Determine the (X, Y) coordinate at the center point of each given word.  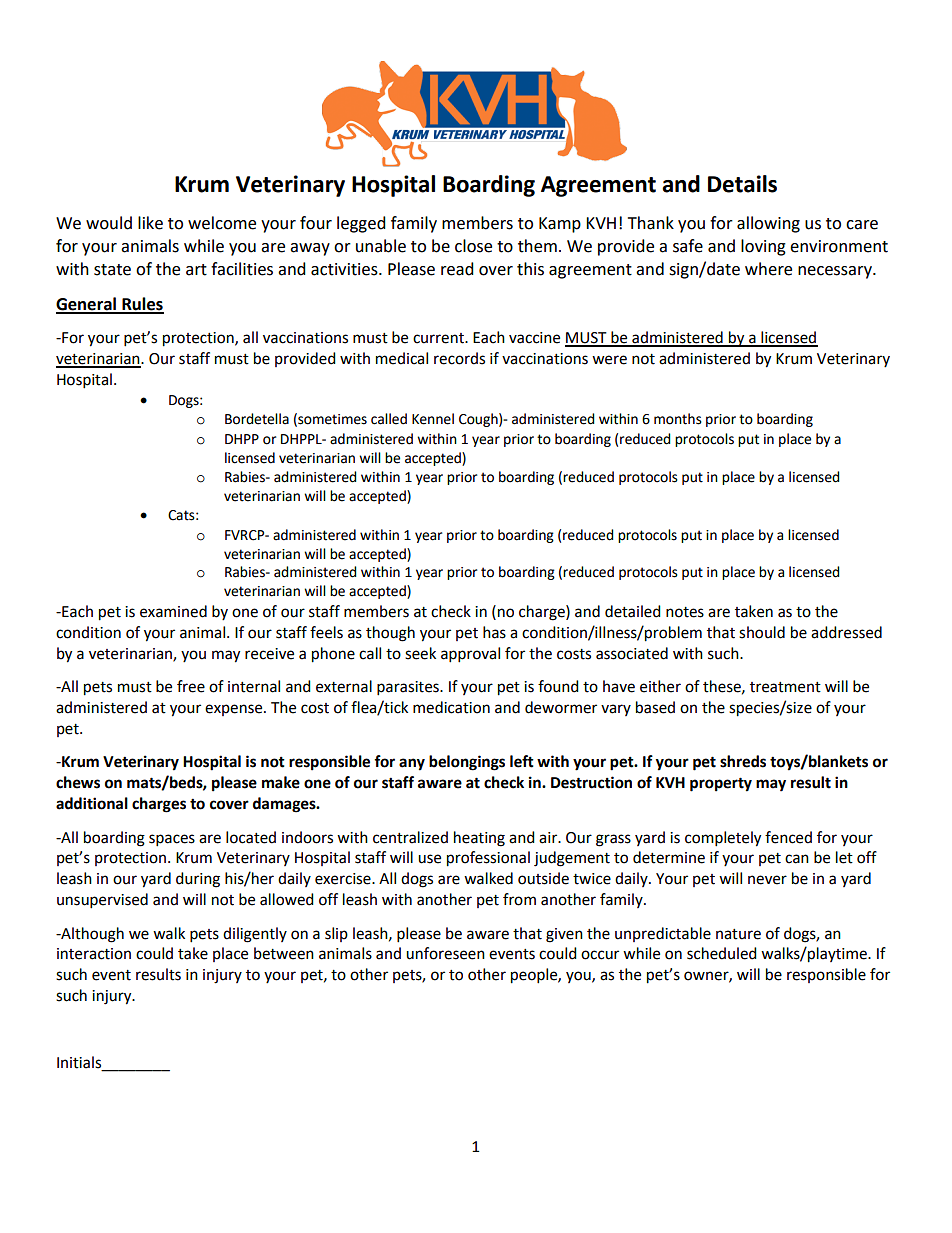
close (473, 246)
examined (173, 611)
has (494, 632)
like (150, 223)
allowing (768, 224)
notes (685, 612)
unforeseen (445, 953)
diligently (255, 935)
